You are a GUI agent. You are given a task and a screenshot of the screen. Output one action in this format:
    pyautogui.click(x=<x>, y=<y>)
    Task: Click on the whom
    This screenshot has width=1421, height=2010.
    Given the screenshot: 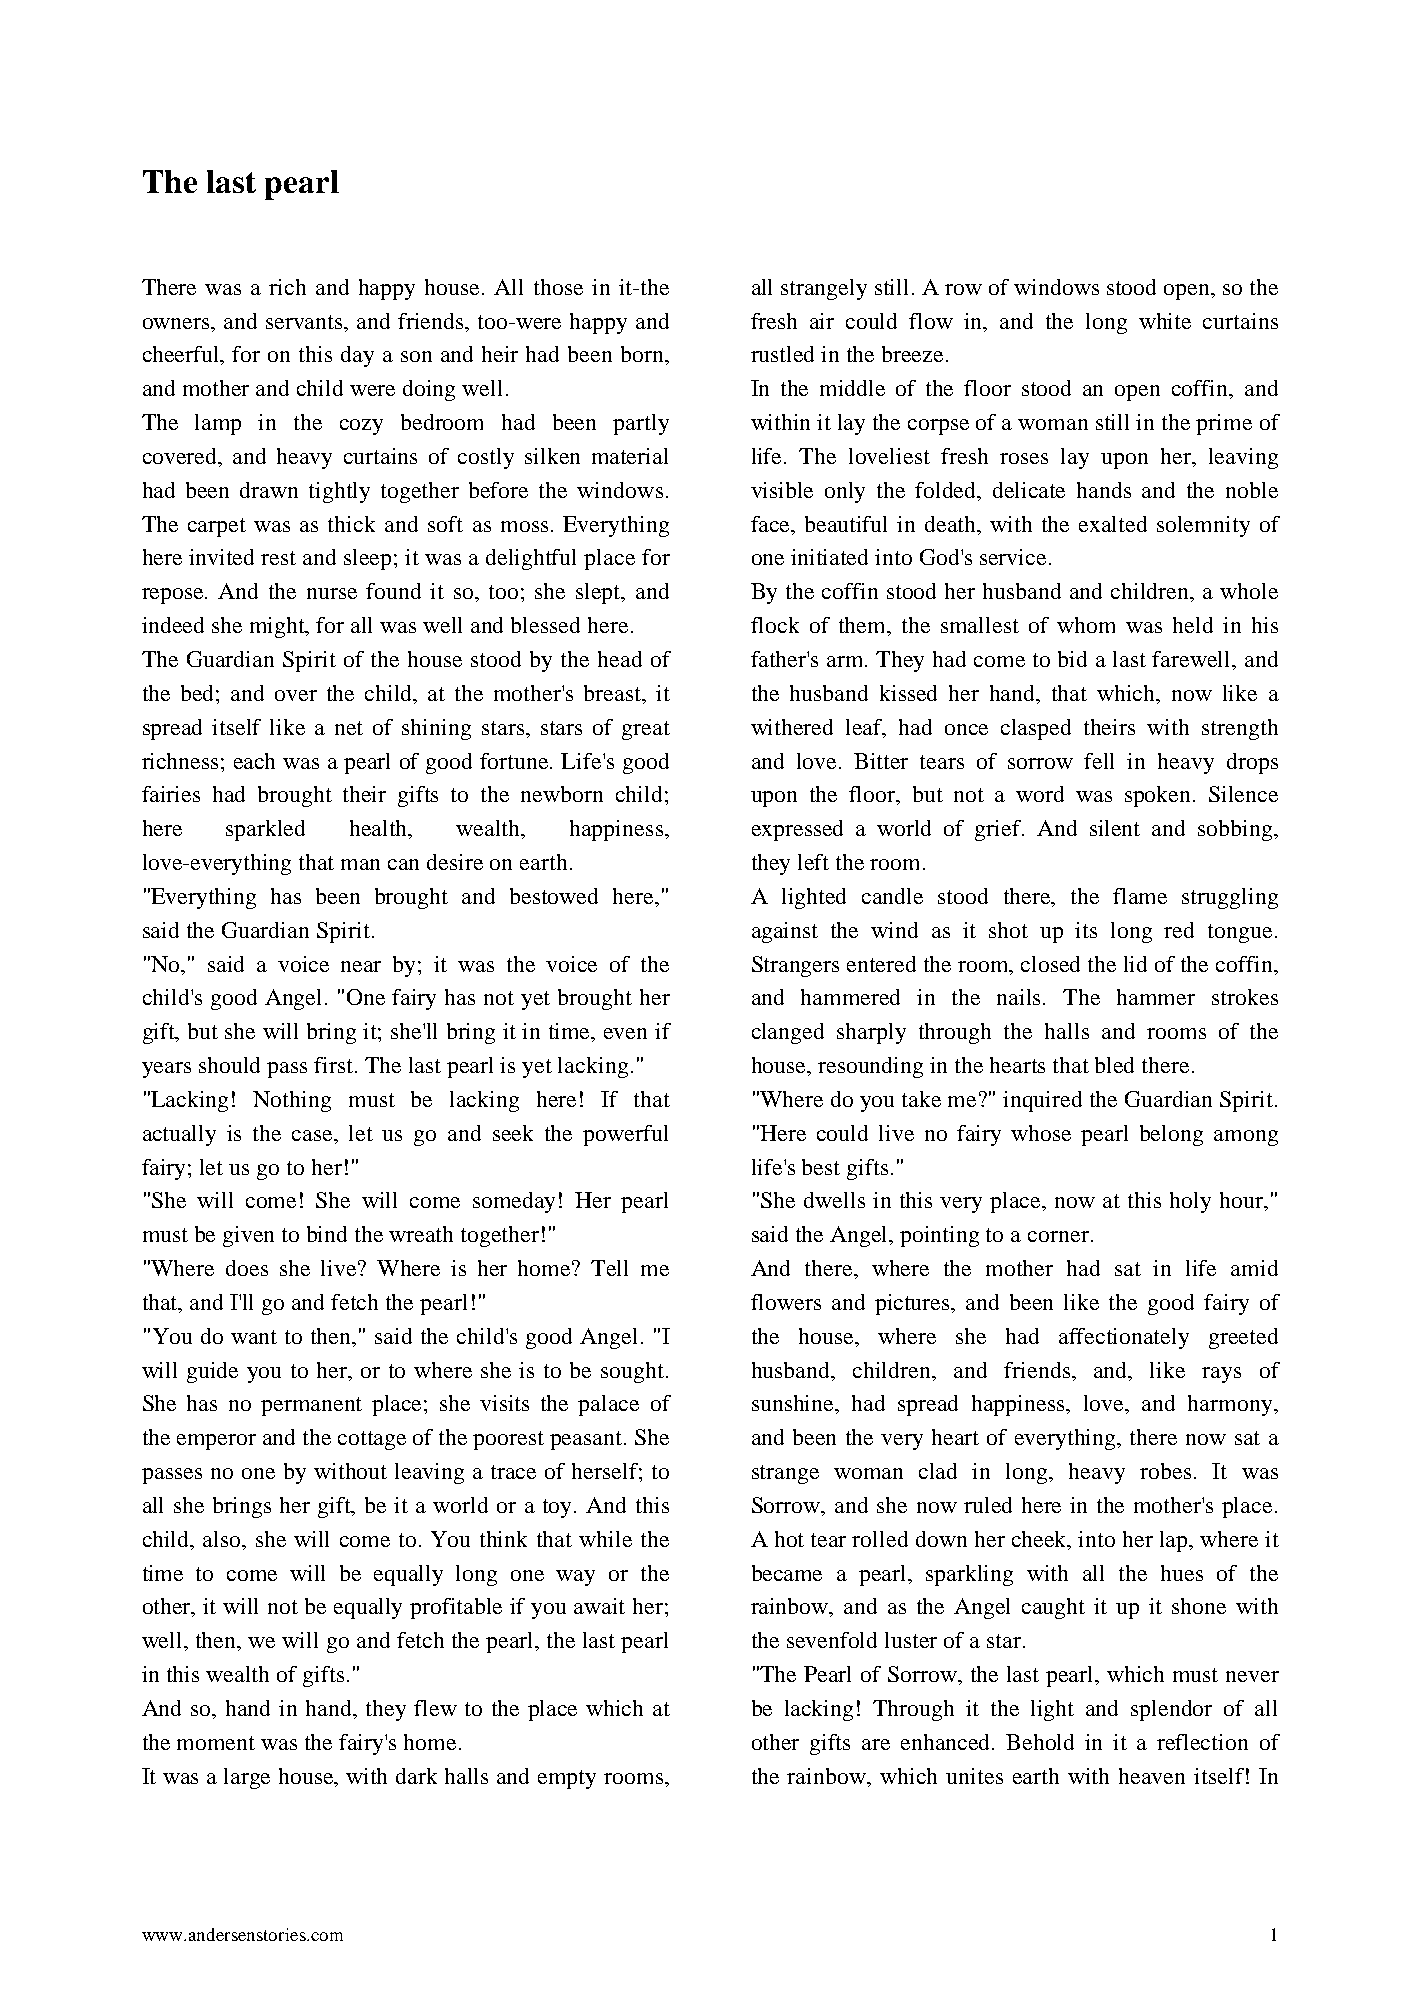 What is the action you would take?
    pyautogui.click(x=1086, y=625)
